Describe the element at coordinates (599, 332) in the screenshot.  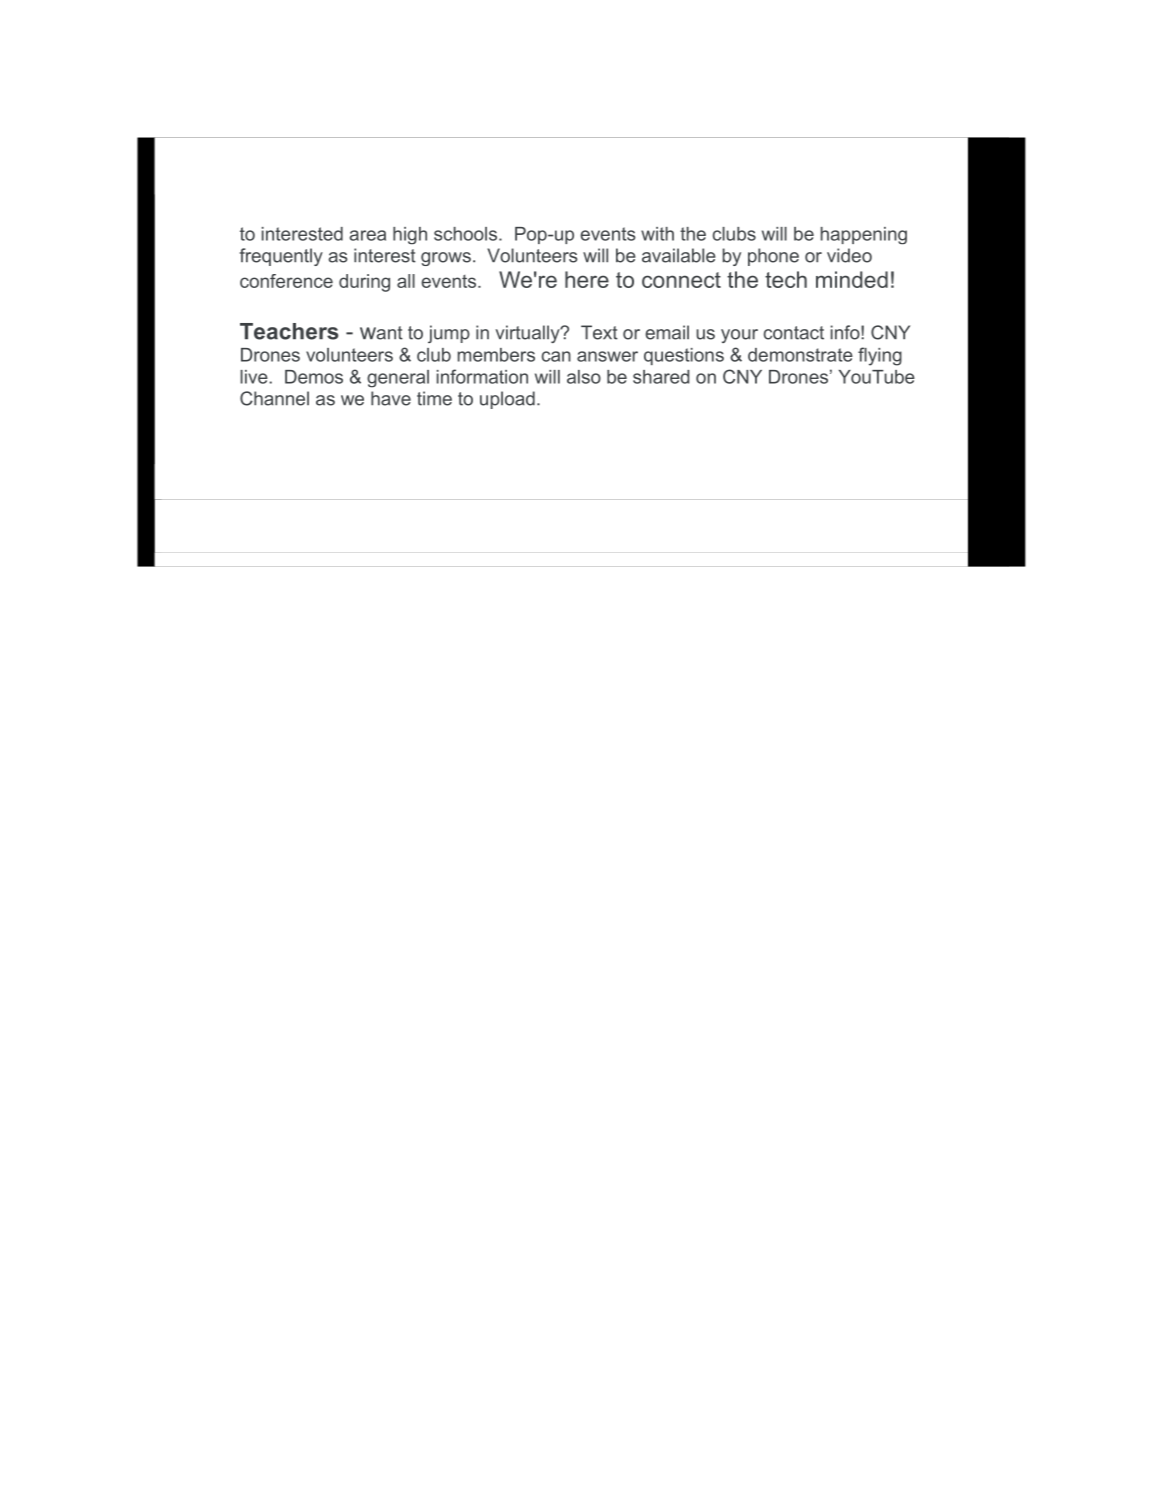
I see `Text` at that location.
